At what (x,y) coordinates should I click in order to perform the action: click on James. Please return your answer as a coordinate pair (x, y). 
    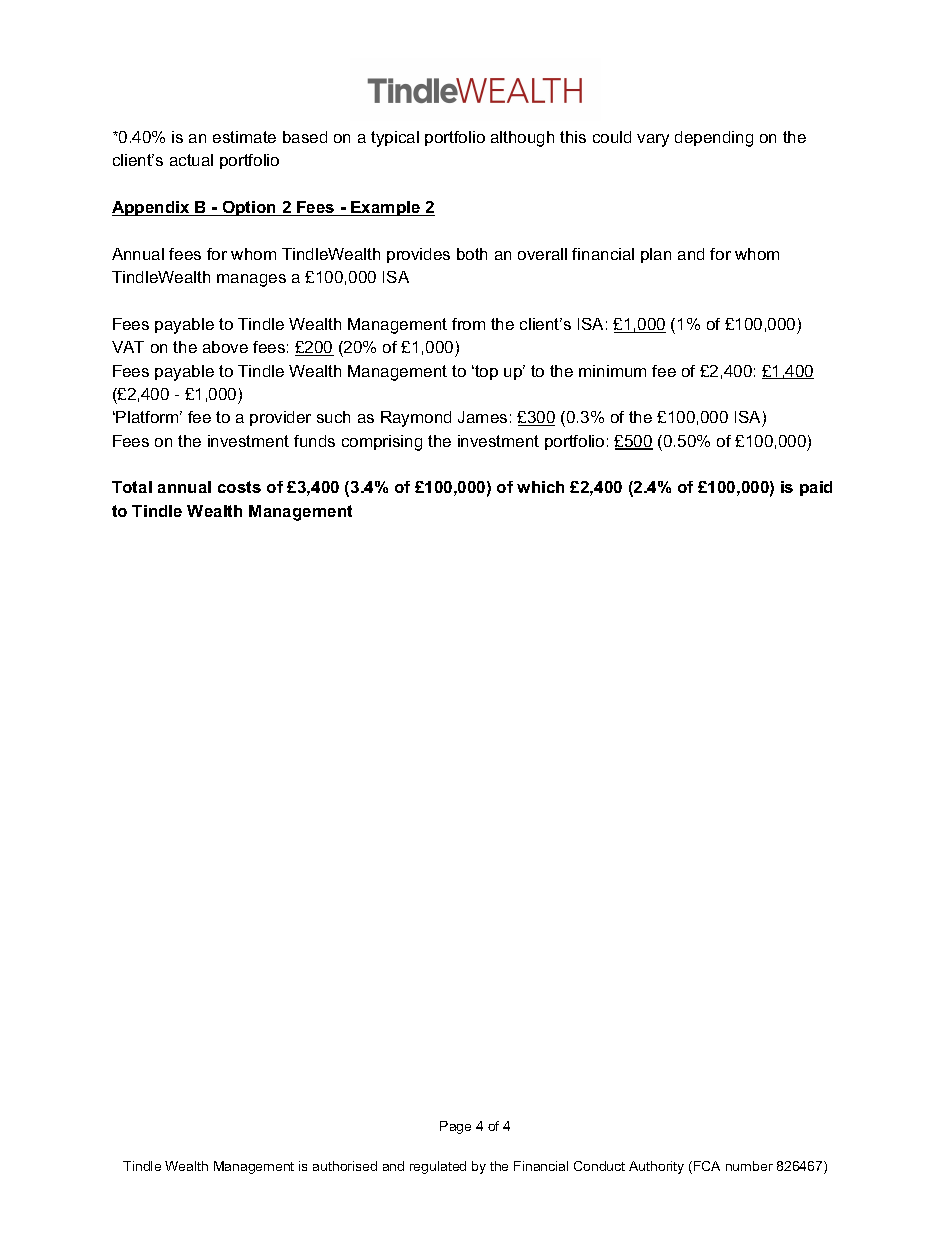
    Looking at the image, I should click on (482, 417).
